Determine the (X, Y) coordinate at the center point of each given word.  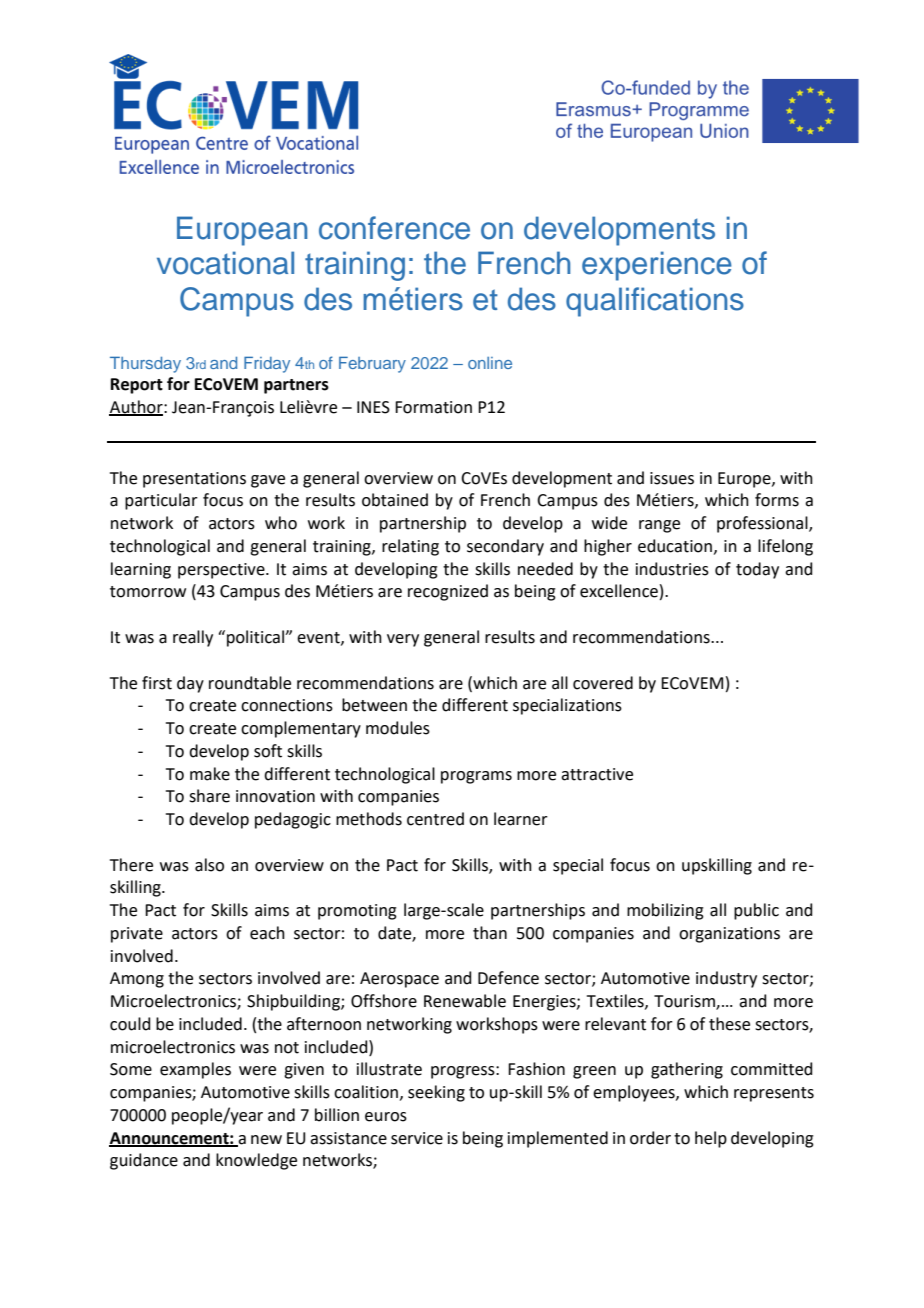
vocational (225, 263)
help (711, 1139)
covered (603, 683)
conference (394, 228)
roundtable (250, 683)
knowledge (256, 1161)
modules (398, 728)
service (417, 1138)
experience (657, 266)
